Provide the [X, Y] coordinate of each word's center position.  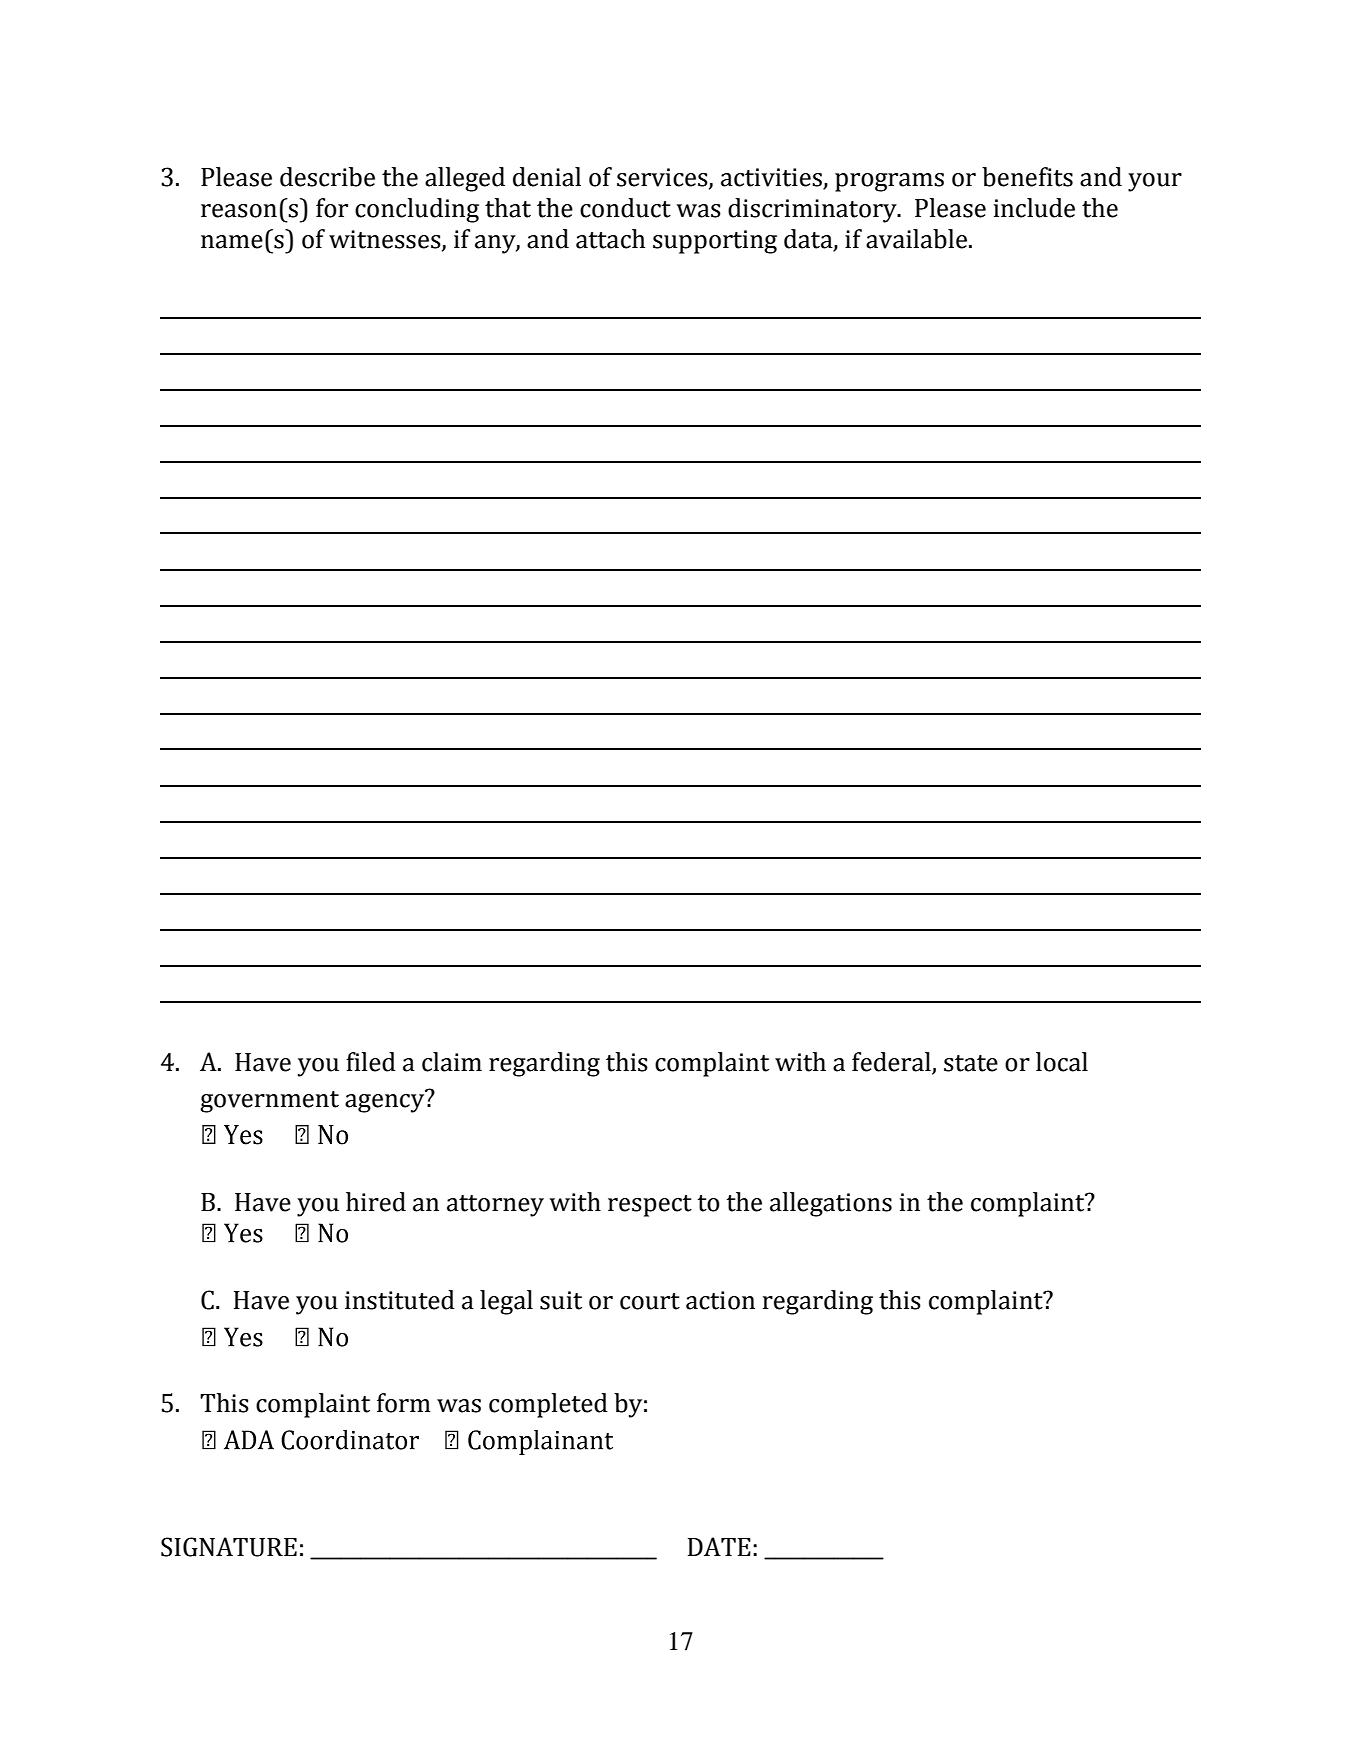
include [1034, 208]
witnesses [386, 240]
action [720, 1300]
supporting [715, 242]
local [1062, 1062]
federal [892, 1063]
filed [371, 1062]
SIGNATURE [229, 1547]
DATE [719, 1546]
